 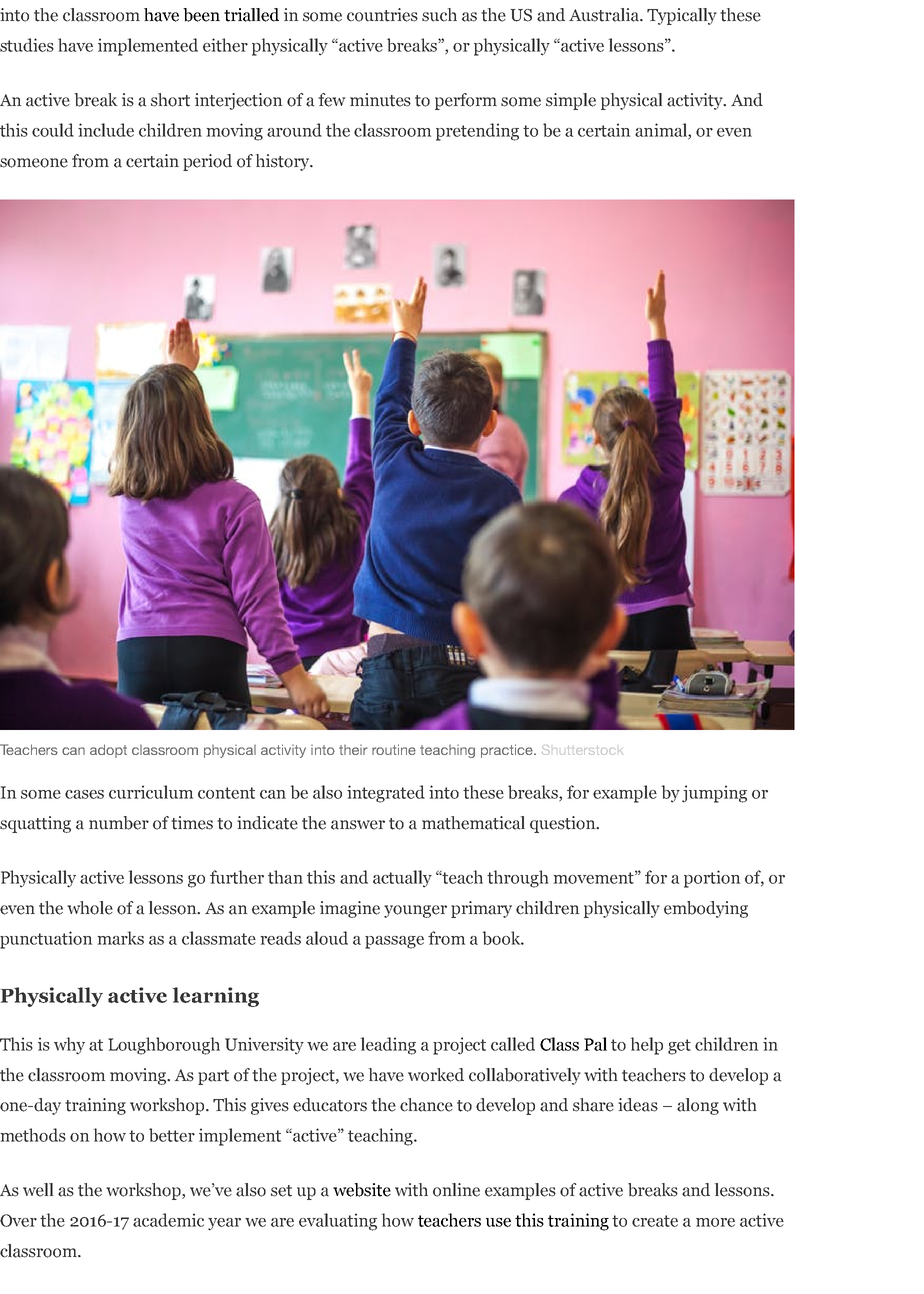 What do you see at coordinates (108, 751) in the image?
I see `adopt` at bounding box center [108, 751].
